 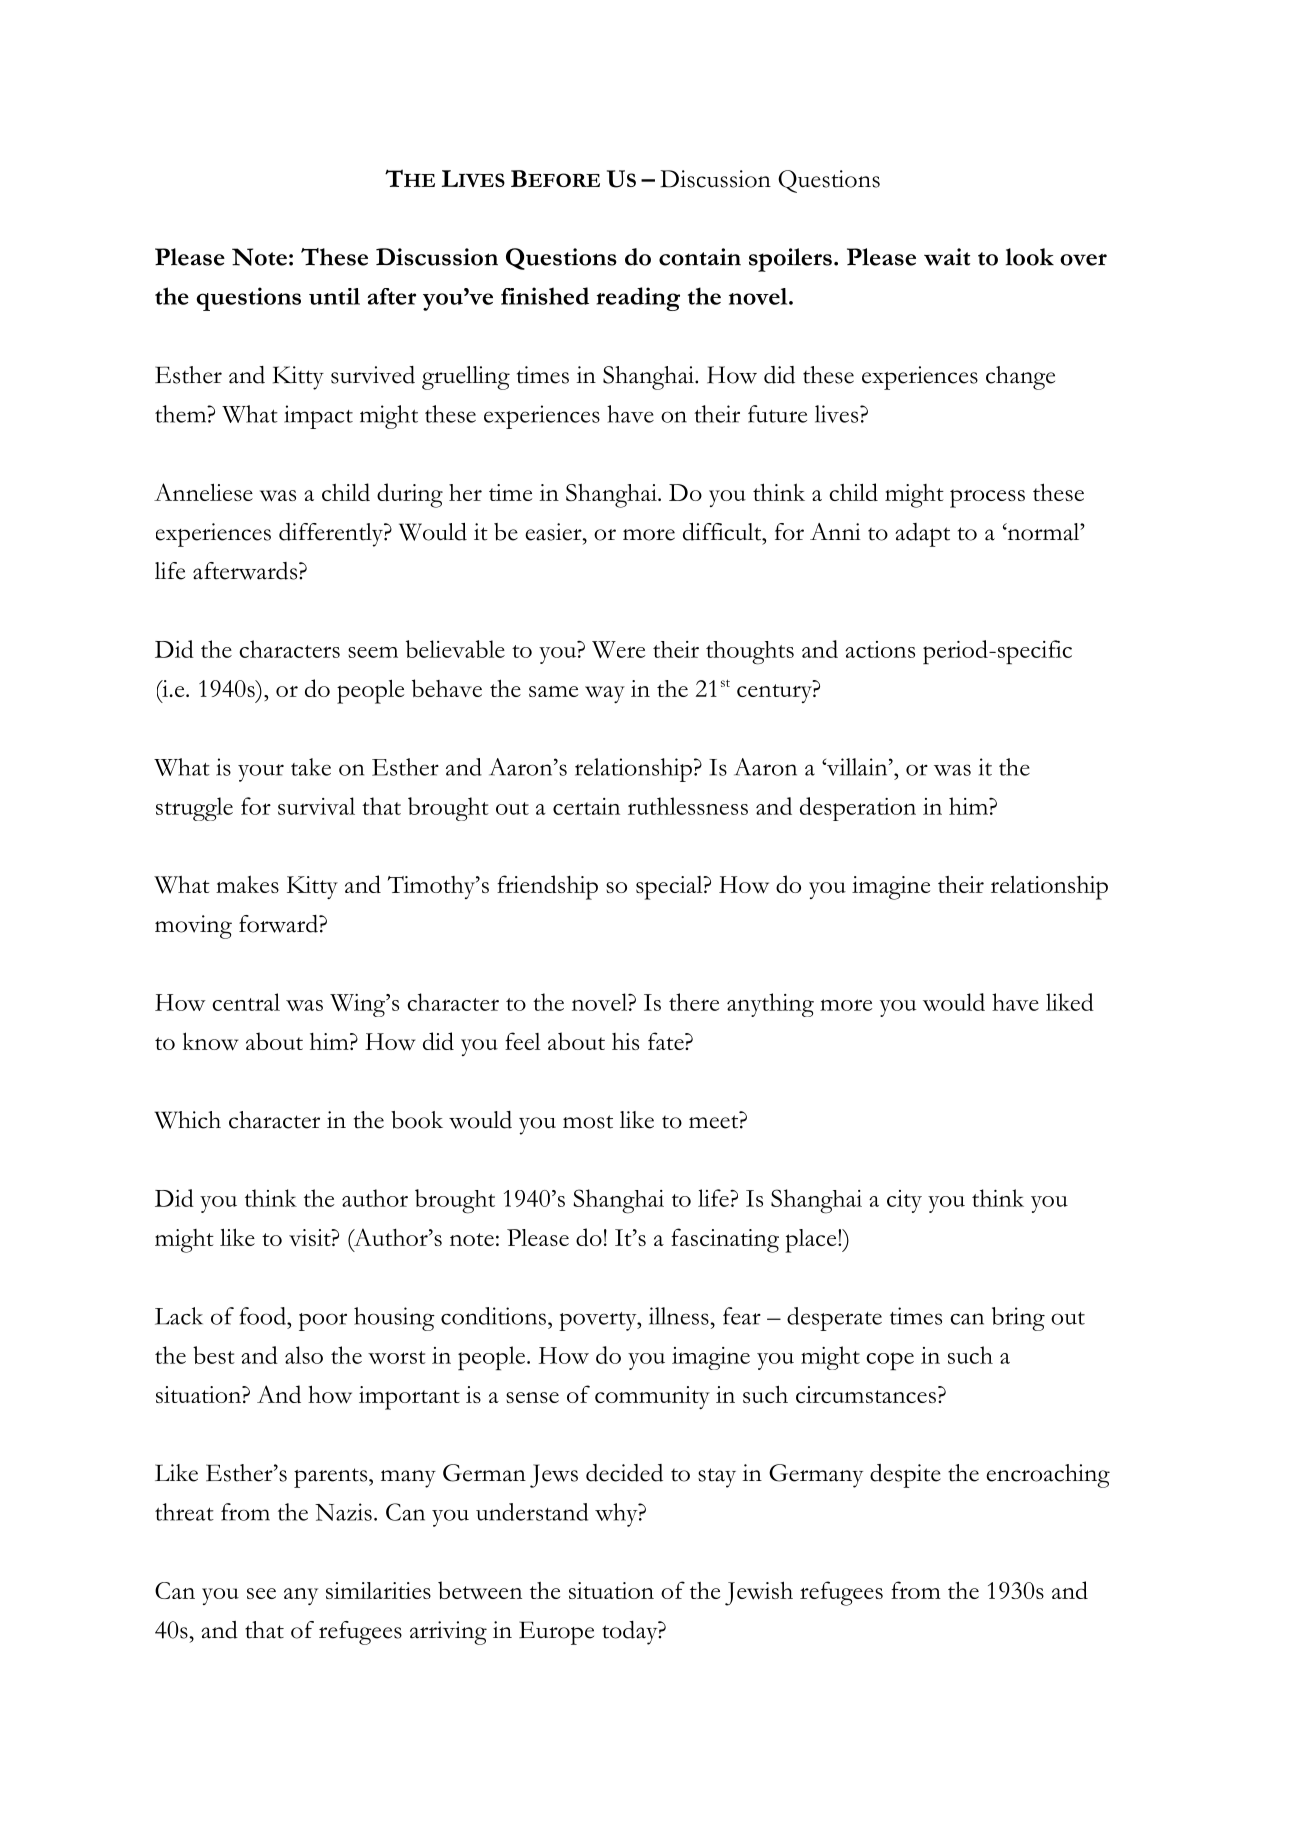 What do you see at coordinates (638, 299) in the page?
I see `reading` at bounding box center [638, 299].
